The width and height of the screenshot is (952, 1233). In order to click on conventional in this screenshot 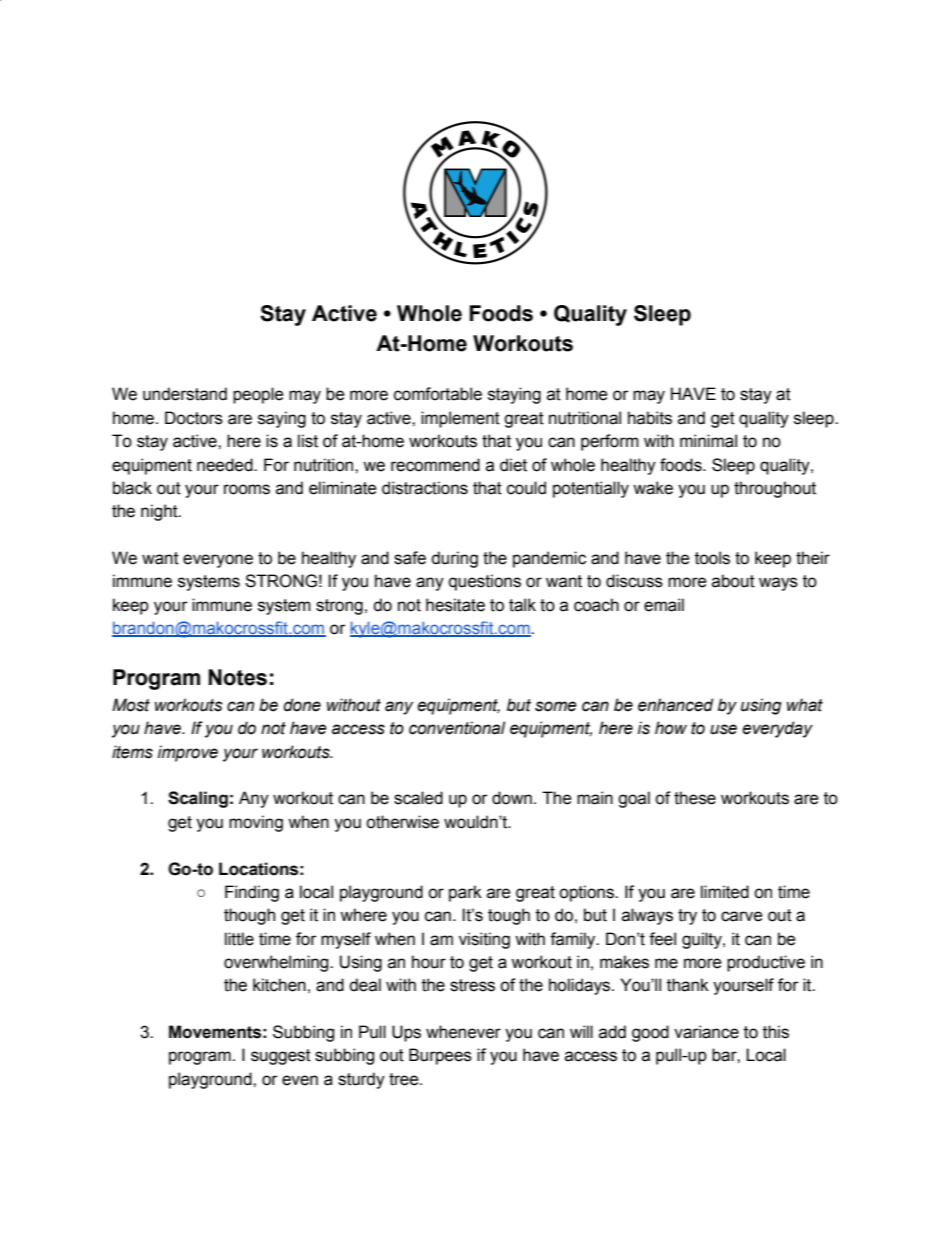, I will do `click(457, 728)`.
